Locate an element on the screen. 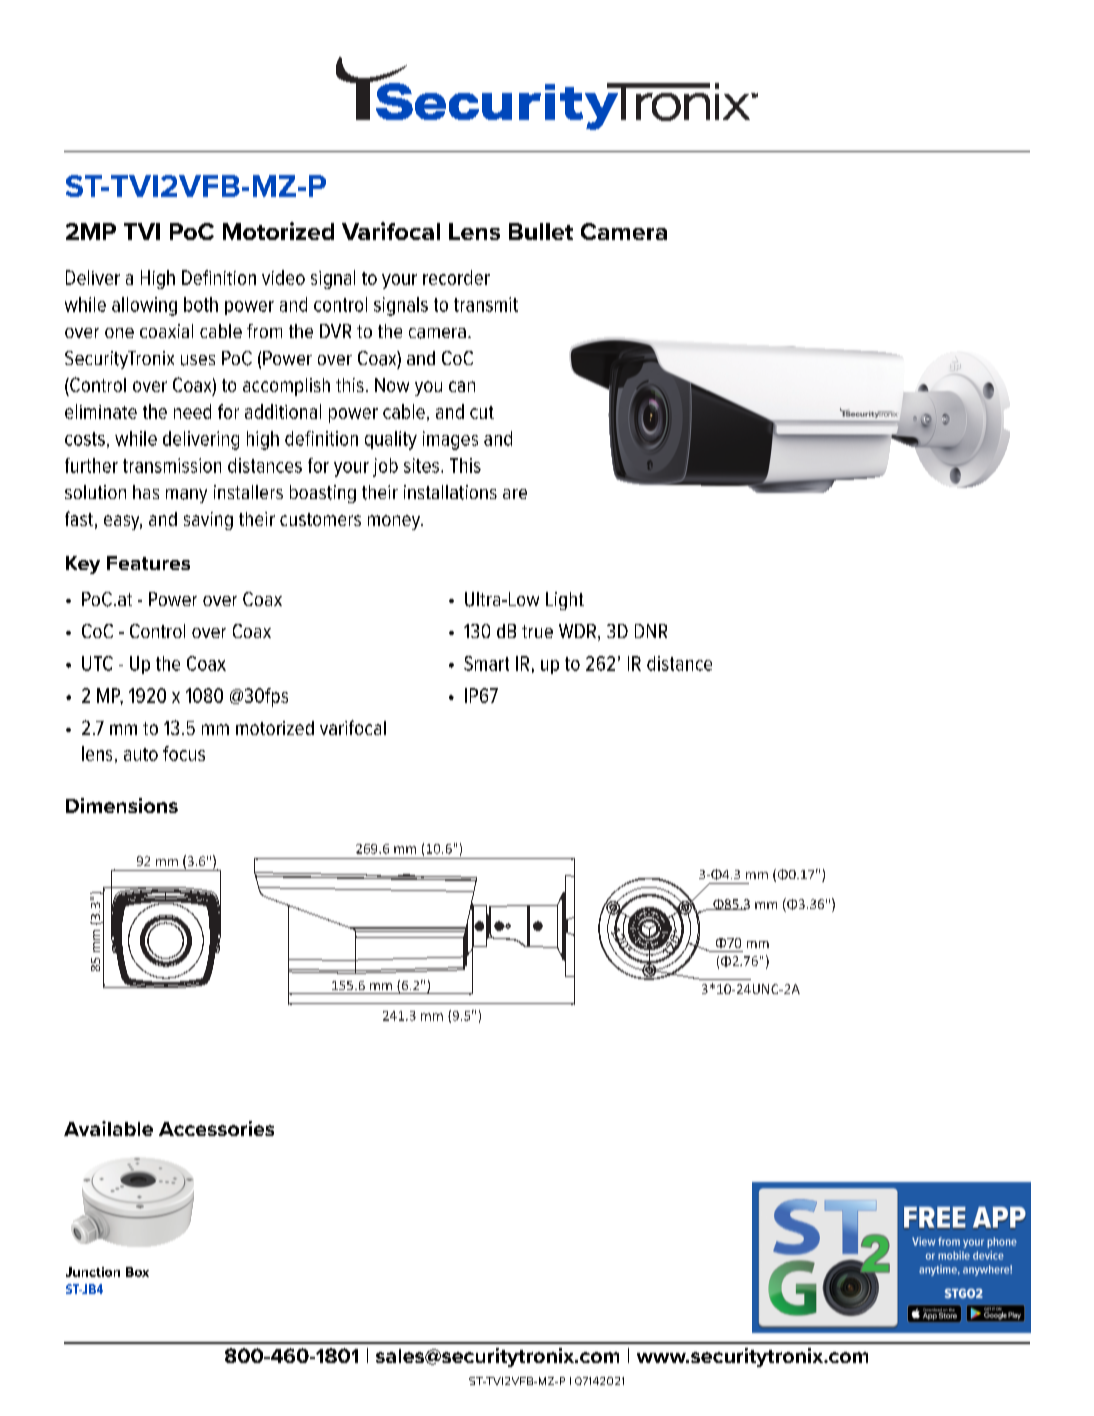 This screenshot has width=1094, height=1416. auto is located at coordinates (141, 754).
